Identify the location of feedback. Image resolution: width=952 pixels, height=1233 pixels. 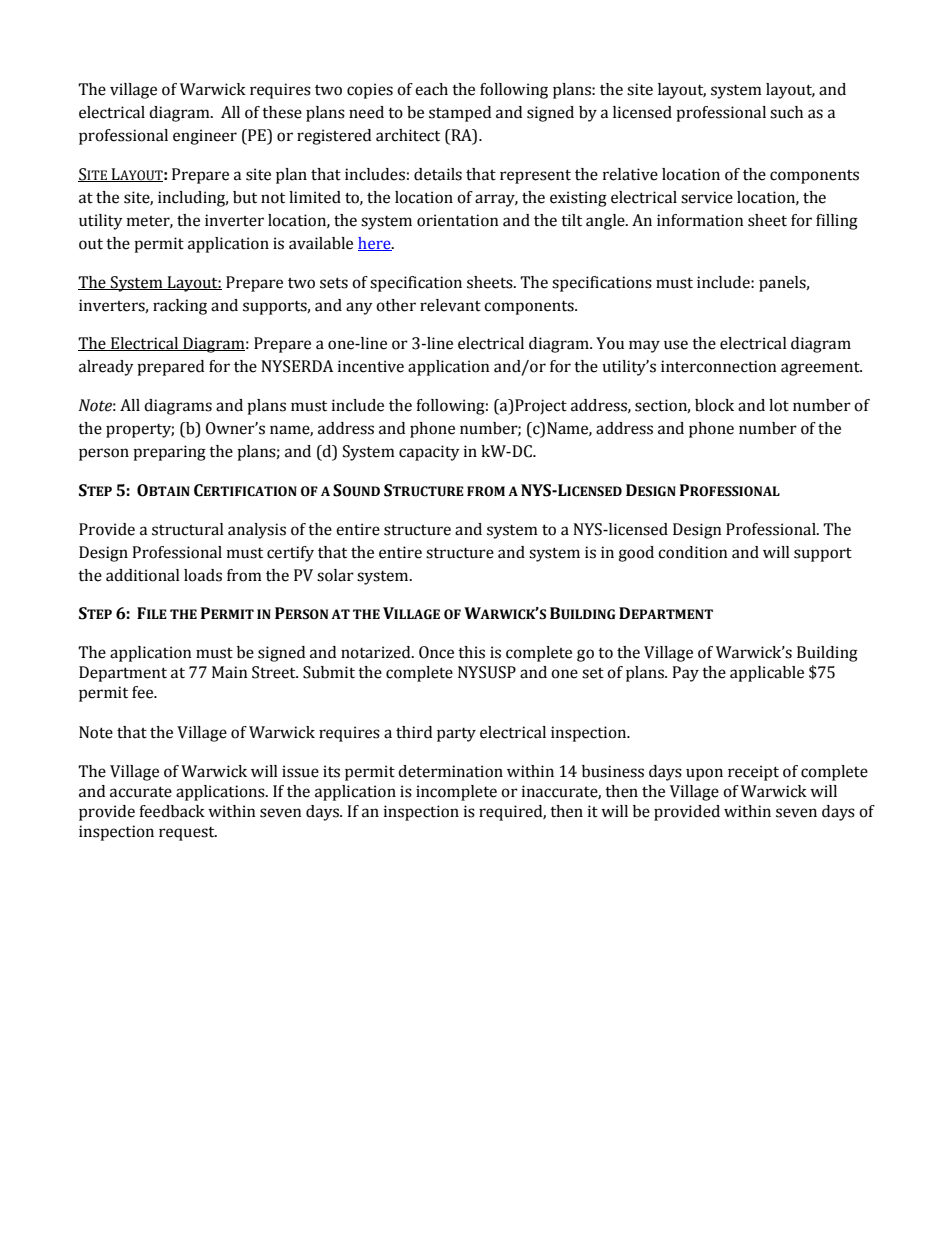
(172, 811).
